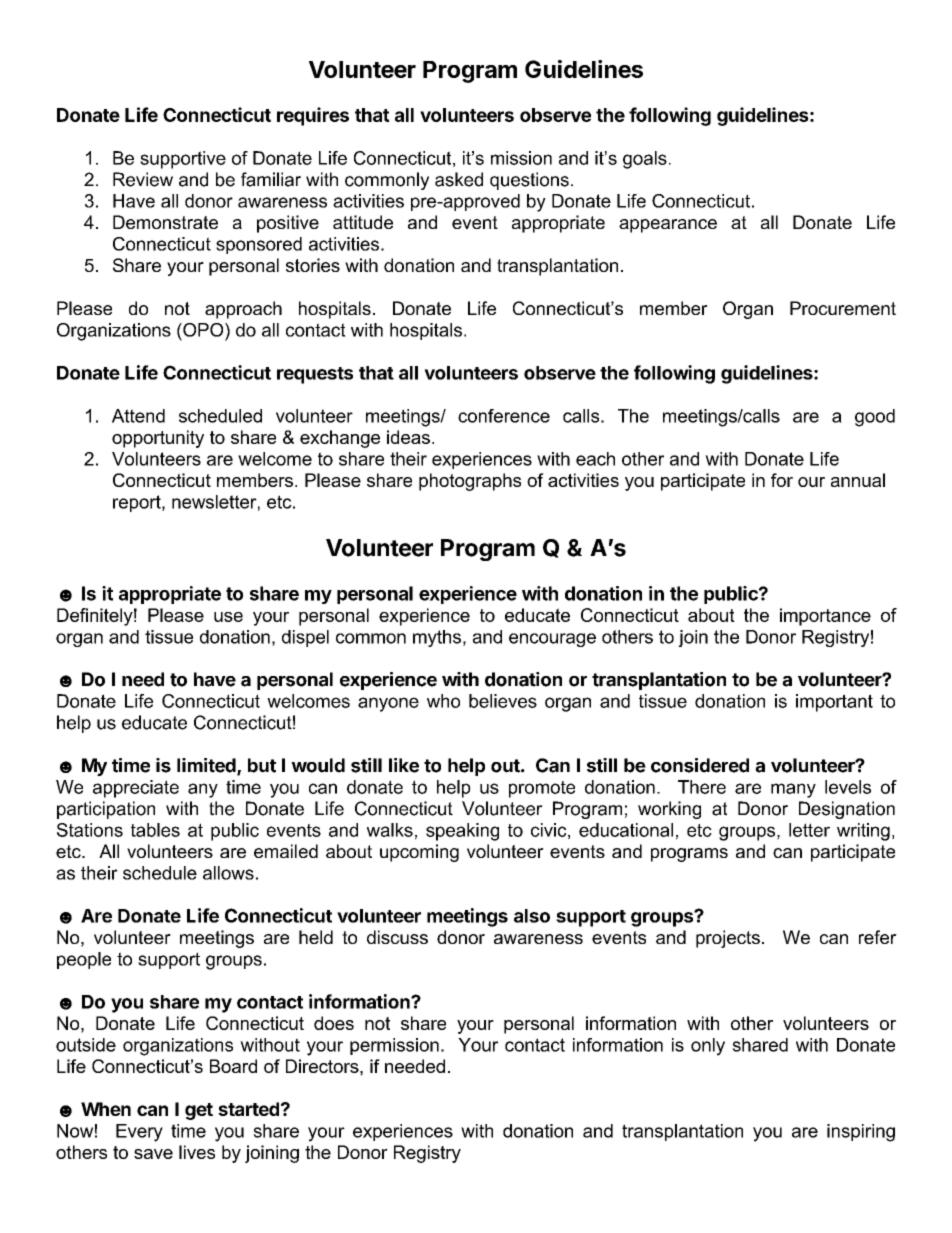 This screenshot has width=952, height=1233. What do you see at coordinates (504, 416) in the screenshot?
I see `conference` at bounding box center [504, 416].
